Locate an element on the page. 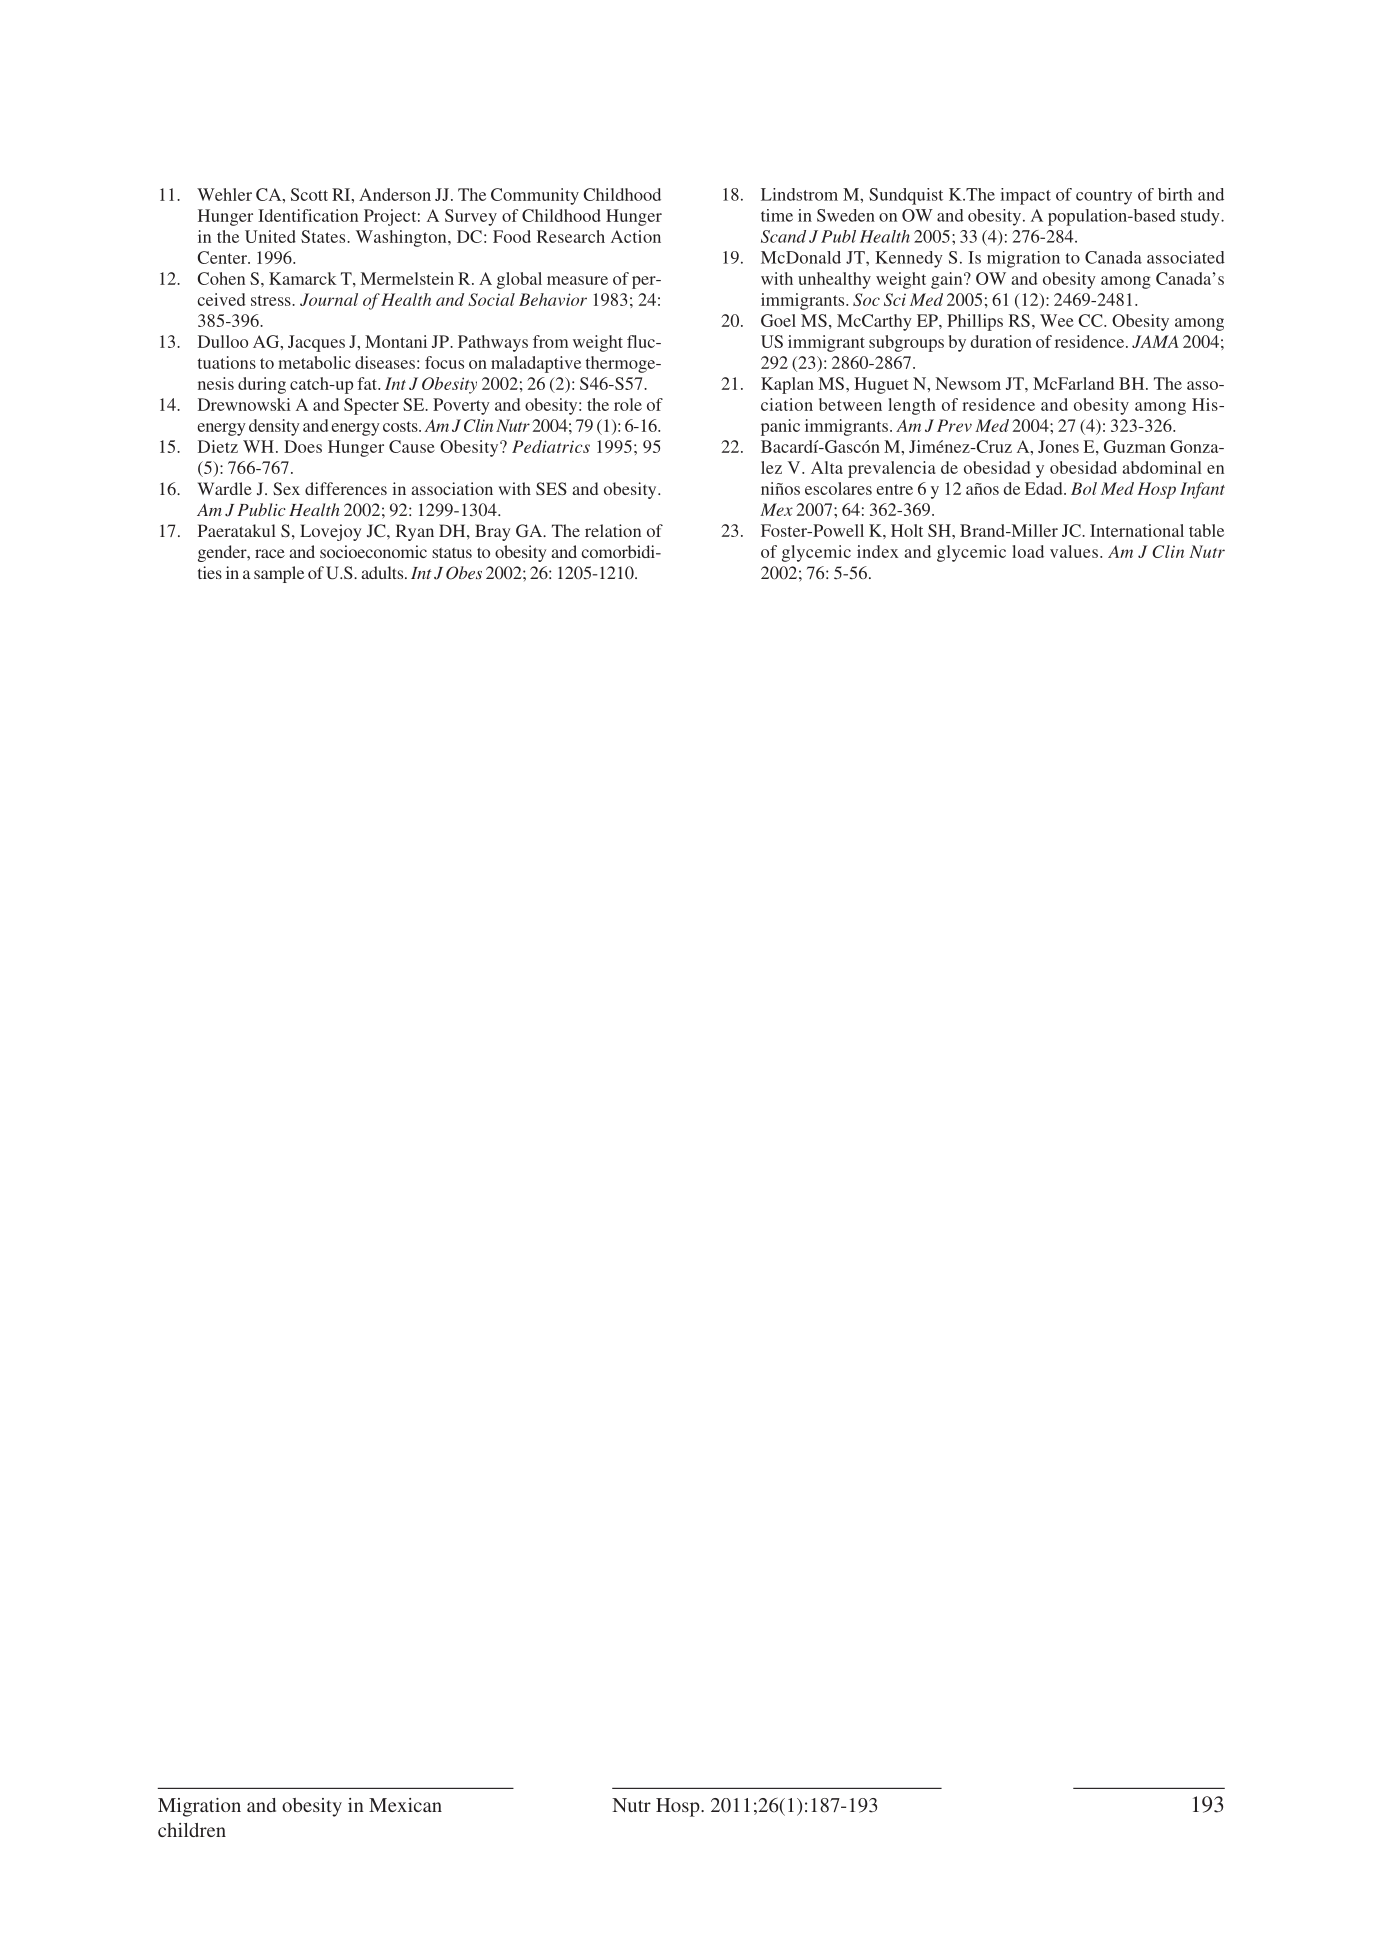  International is located at coordinates (1137, 530).
